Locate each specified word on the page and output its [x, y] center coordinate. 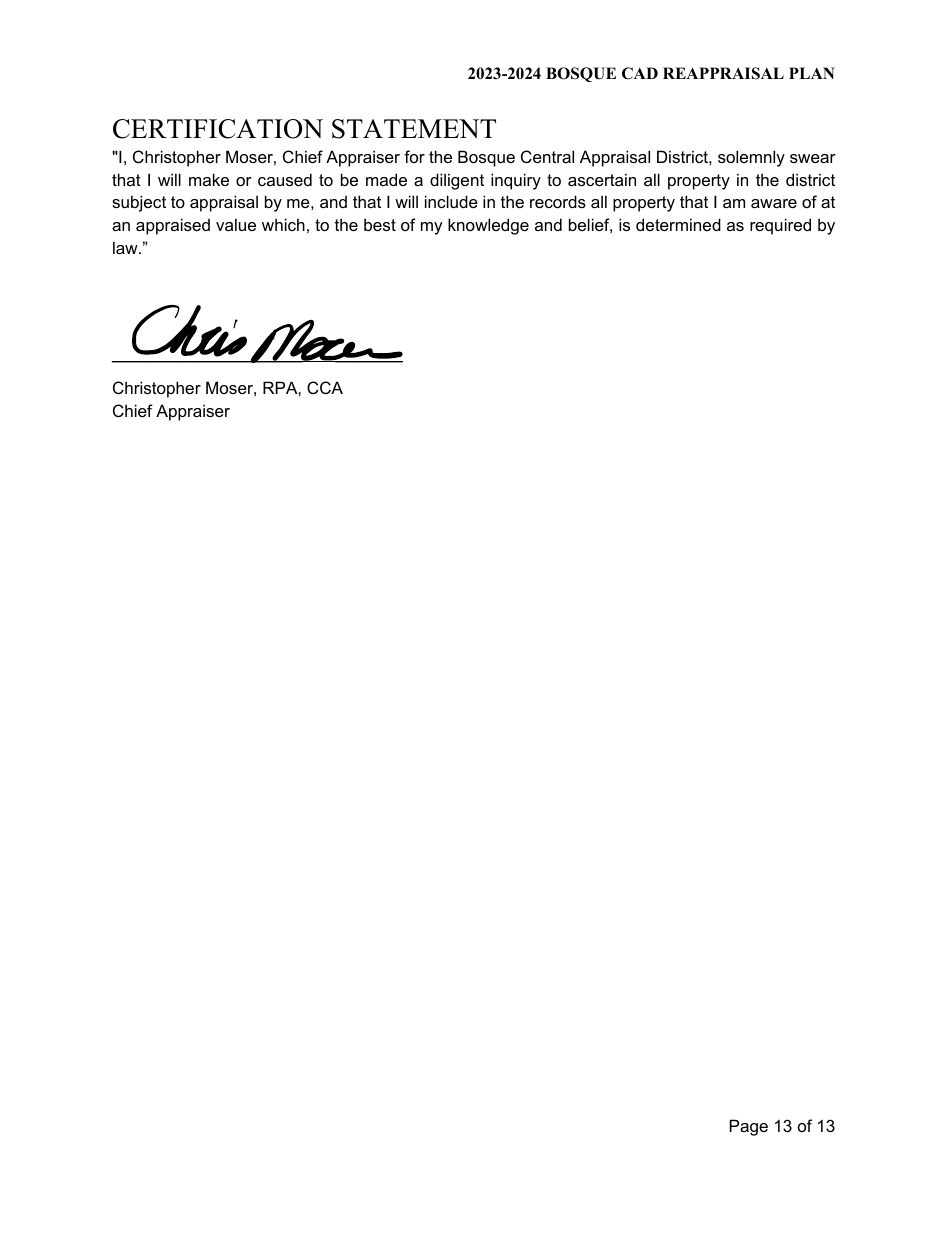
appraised [173, 226]
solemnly [751, 158]
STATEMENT [414, 129]
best [380, 224]
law [126, 247]
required [780, 226]
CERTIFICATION [218, 129]
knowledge [488, 226]
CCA [325, 387]
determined [678, 224]
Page [749, 1127]
